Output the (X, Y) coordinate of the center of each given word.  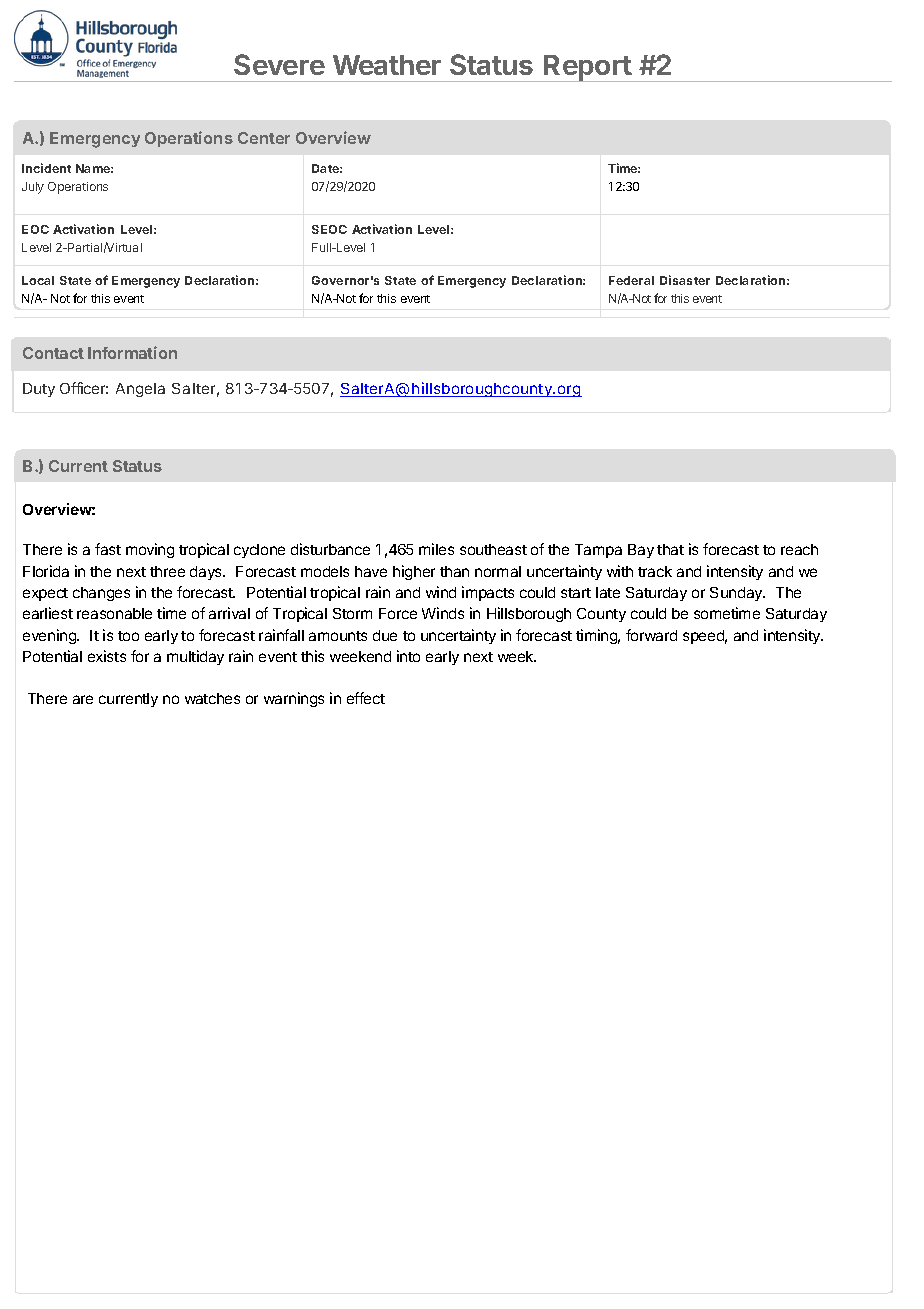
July (33, 188)
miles (436, 549)
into (408, 656)
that (670, 549)
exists (107, 656)
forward (651, 635)
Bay (641, 551)
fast (108, 549)
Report (587, 68)
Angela (140, 390)
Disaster (685, 280)
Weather (387, 65)
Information (132, 352)
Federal (631, 280)
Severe (279, 64)
